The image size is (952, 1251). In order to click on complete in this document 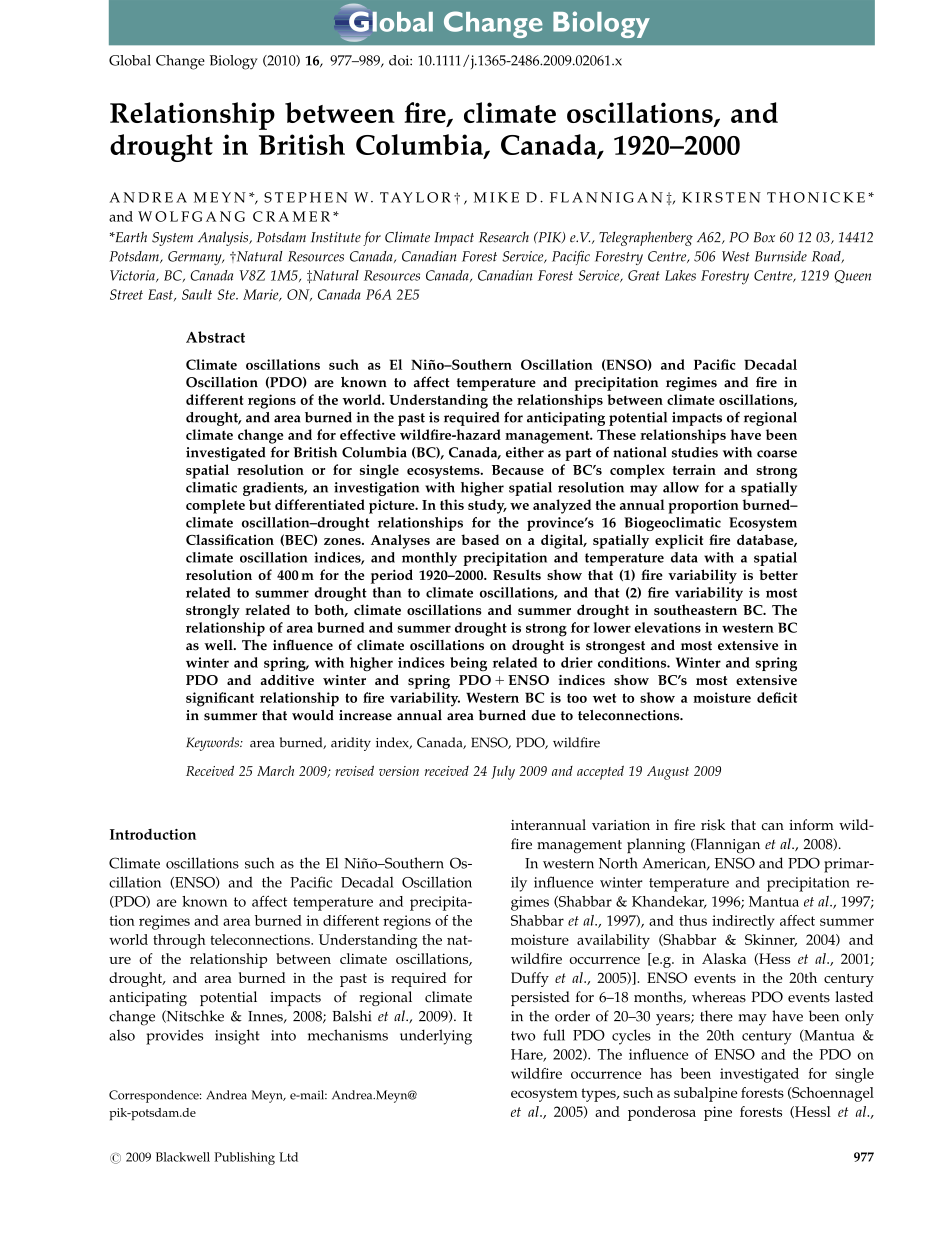, I will do `click(215, 506)`.
